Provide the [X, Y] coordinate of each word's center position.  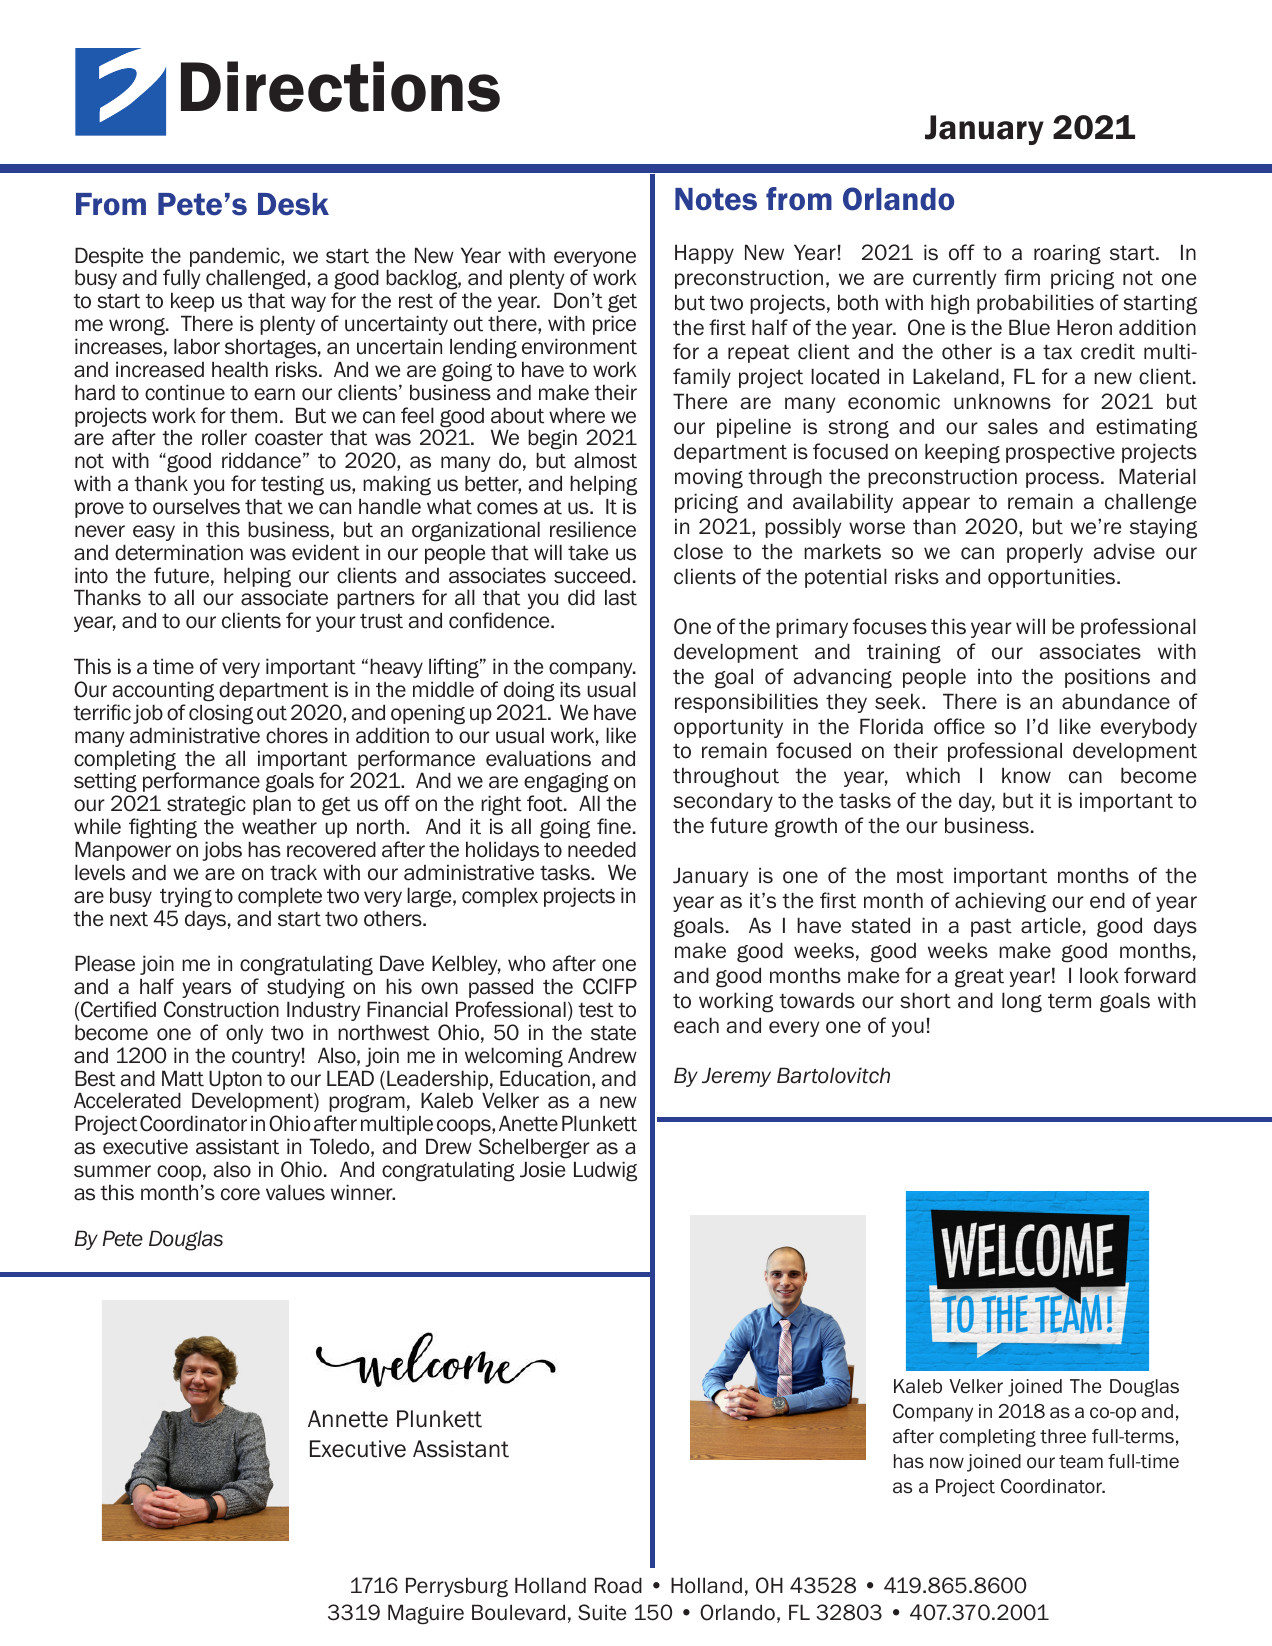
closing [221, 714]
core [240, 1194]
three [1063, 1436]
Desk [293, 204]
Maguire [426, 1614]
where [577, 415]
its [570, 689]
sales [1013, 426]
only [244, 1034]
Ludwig [605, 1171]
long [1022, 1002]
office [959, 726]
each [696, 1025]
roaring [1067, 254]
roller [224, 437]
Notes [716, 199]
